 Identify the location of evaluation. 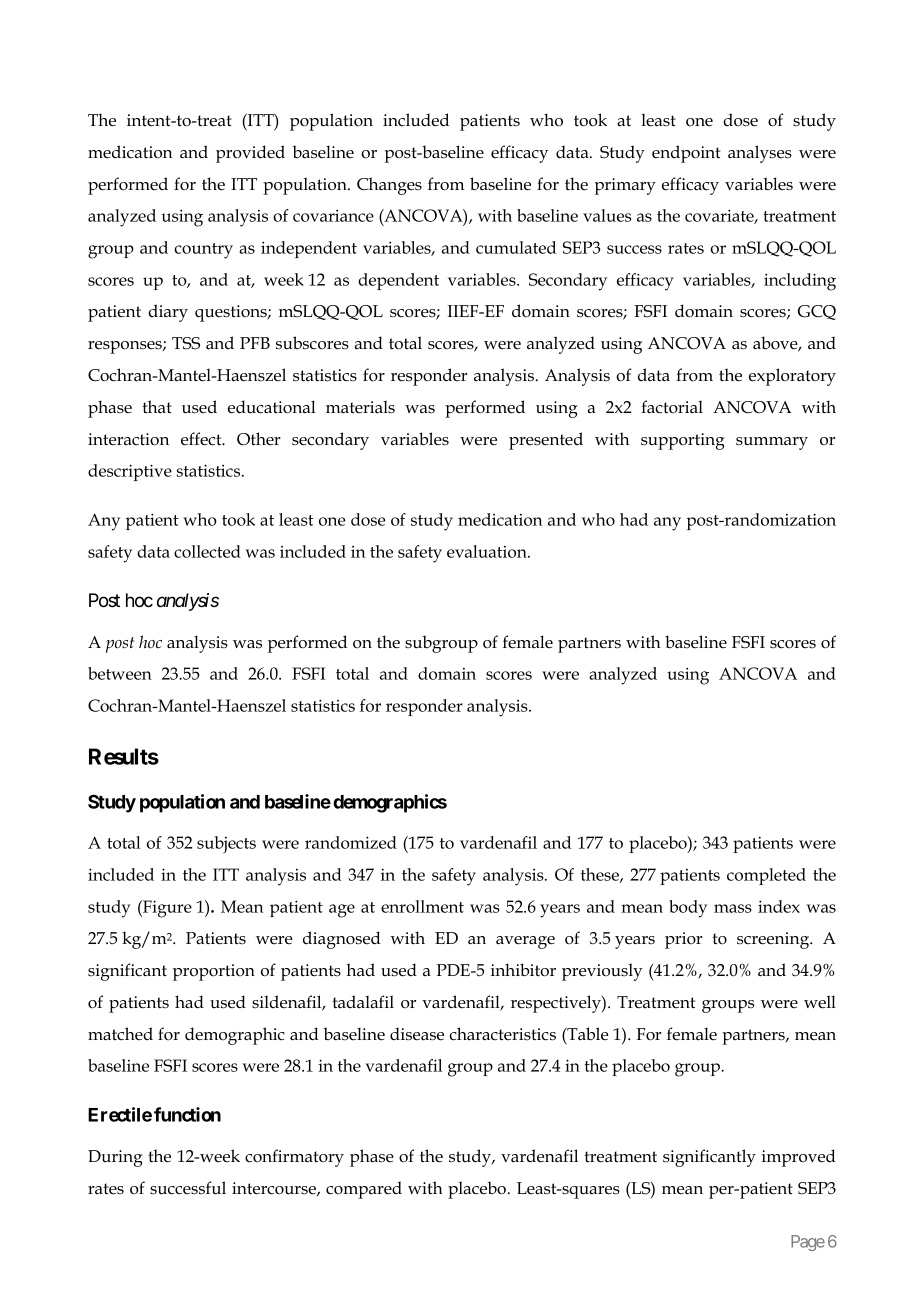
(488, 551).
